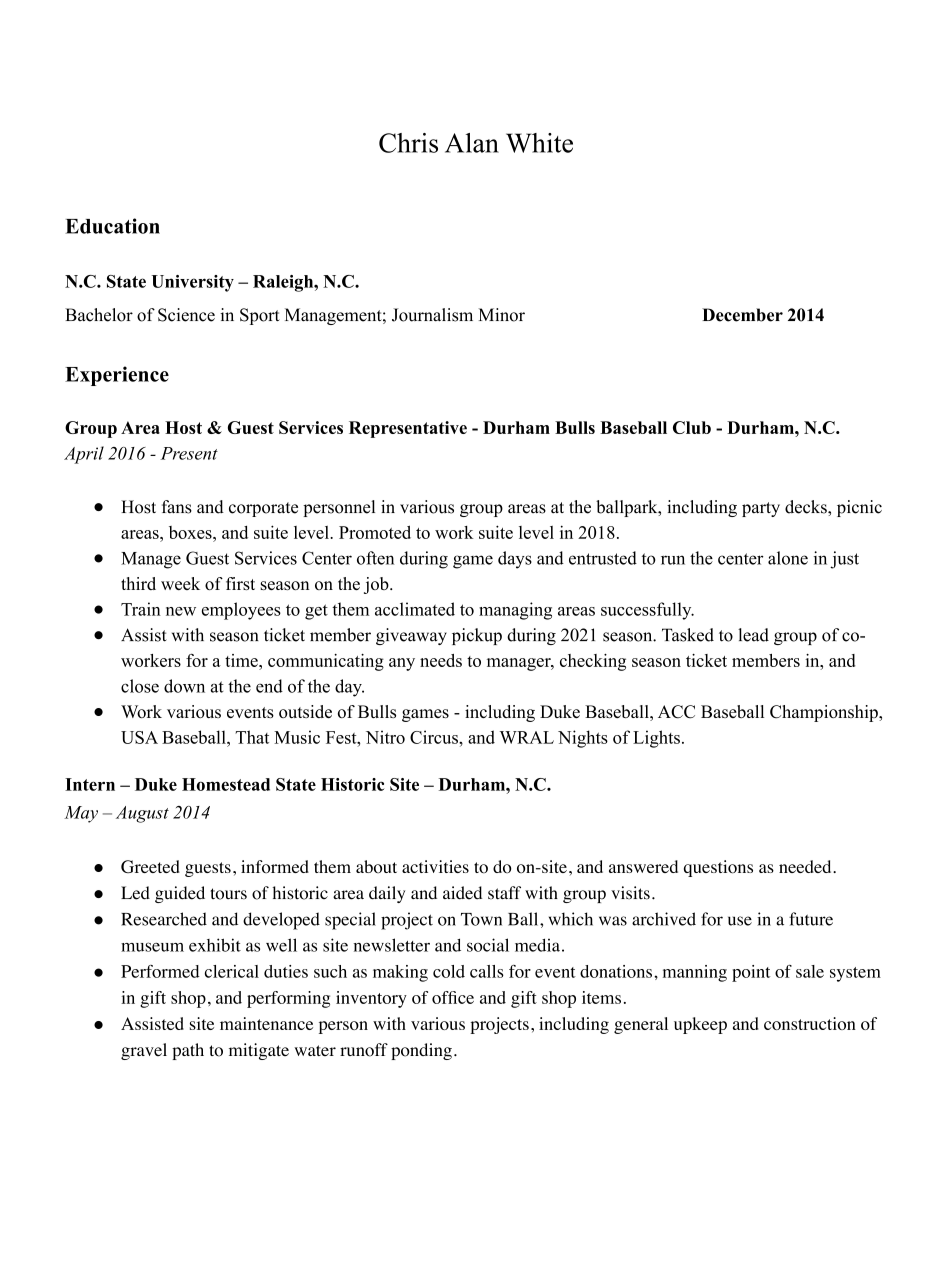  What do you see at coordinates (112, 226) in the screenshot?
I see `Education` at bounding box center [112, 226].
